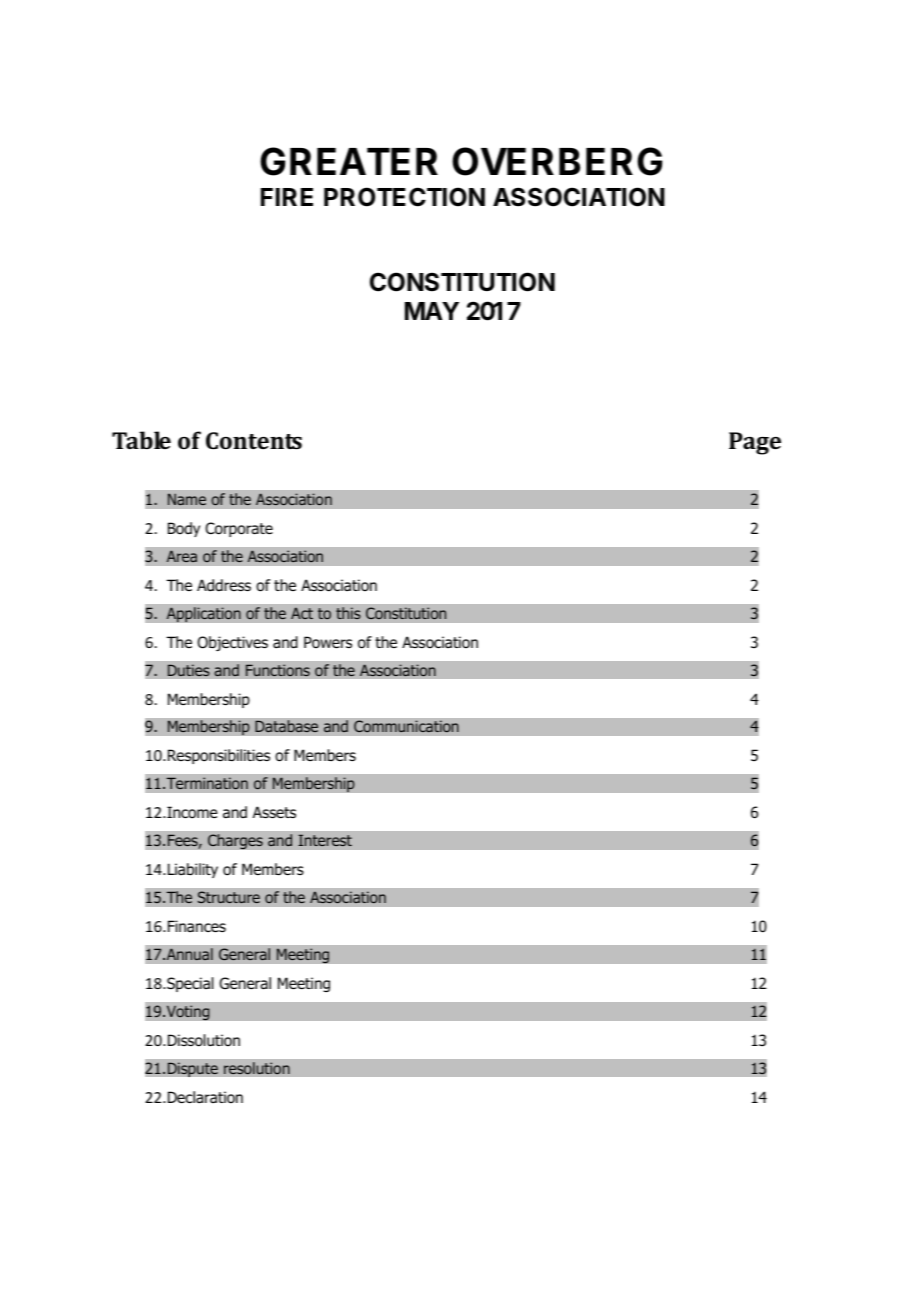 Image resolution: width=924 pixels, height=1308 pixels. I want to click on Corporate, so click(239, 529).
